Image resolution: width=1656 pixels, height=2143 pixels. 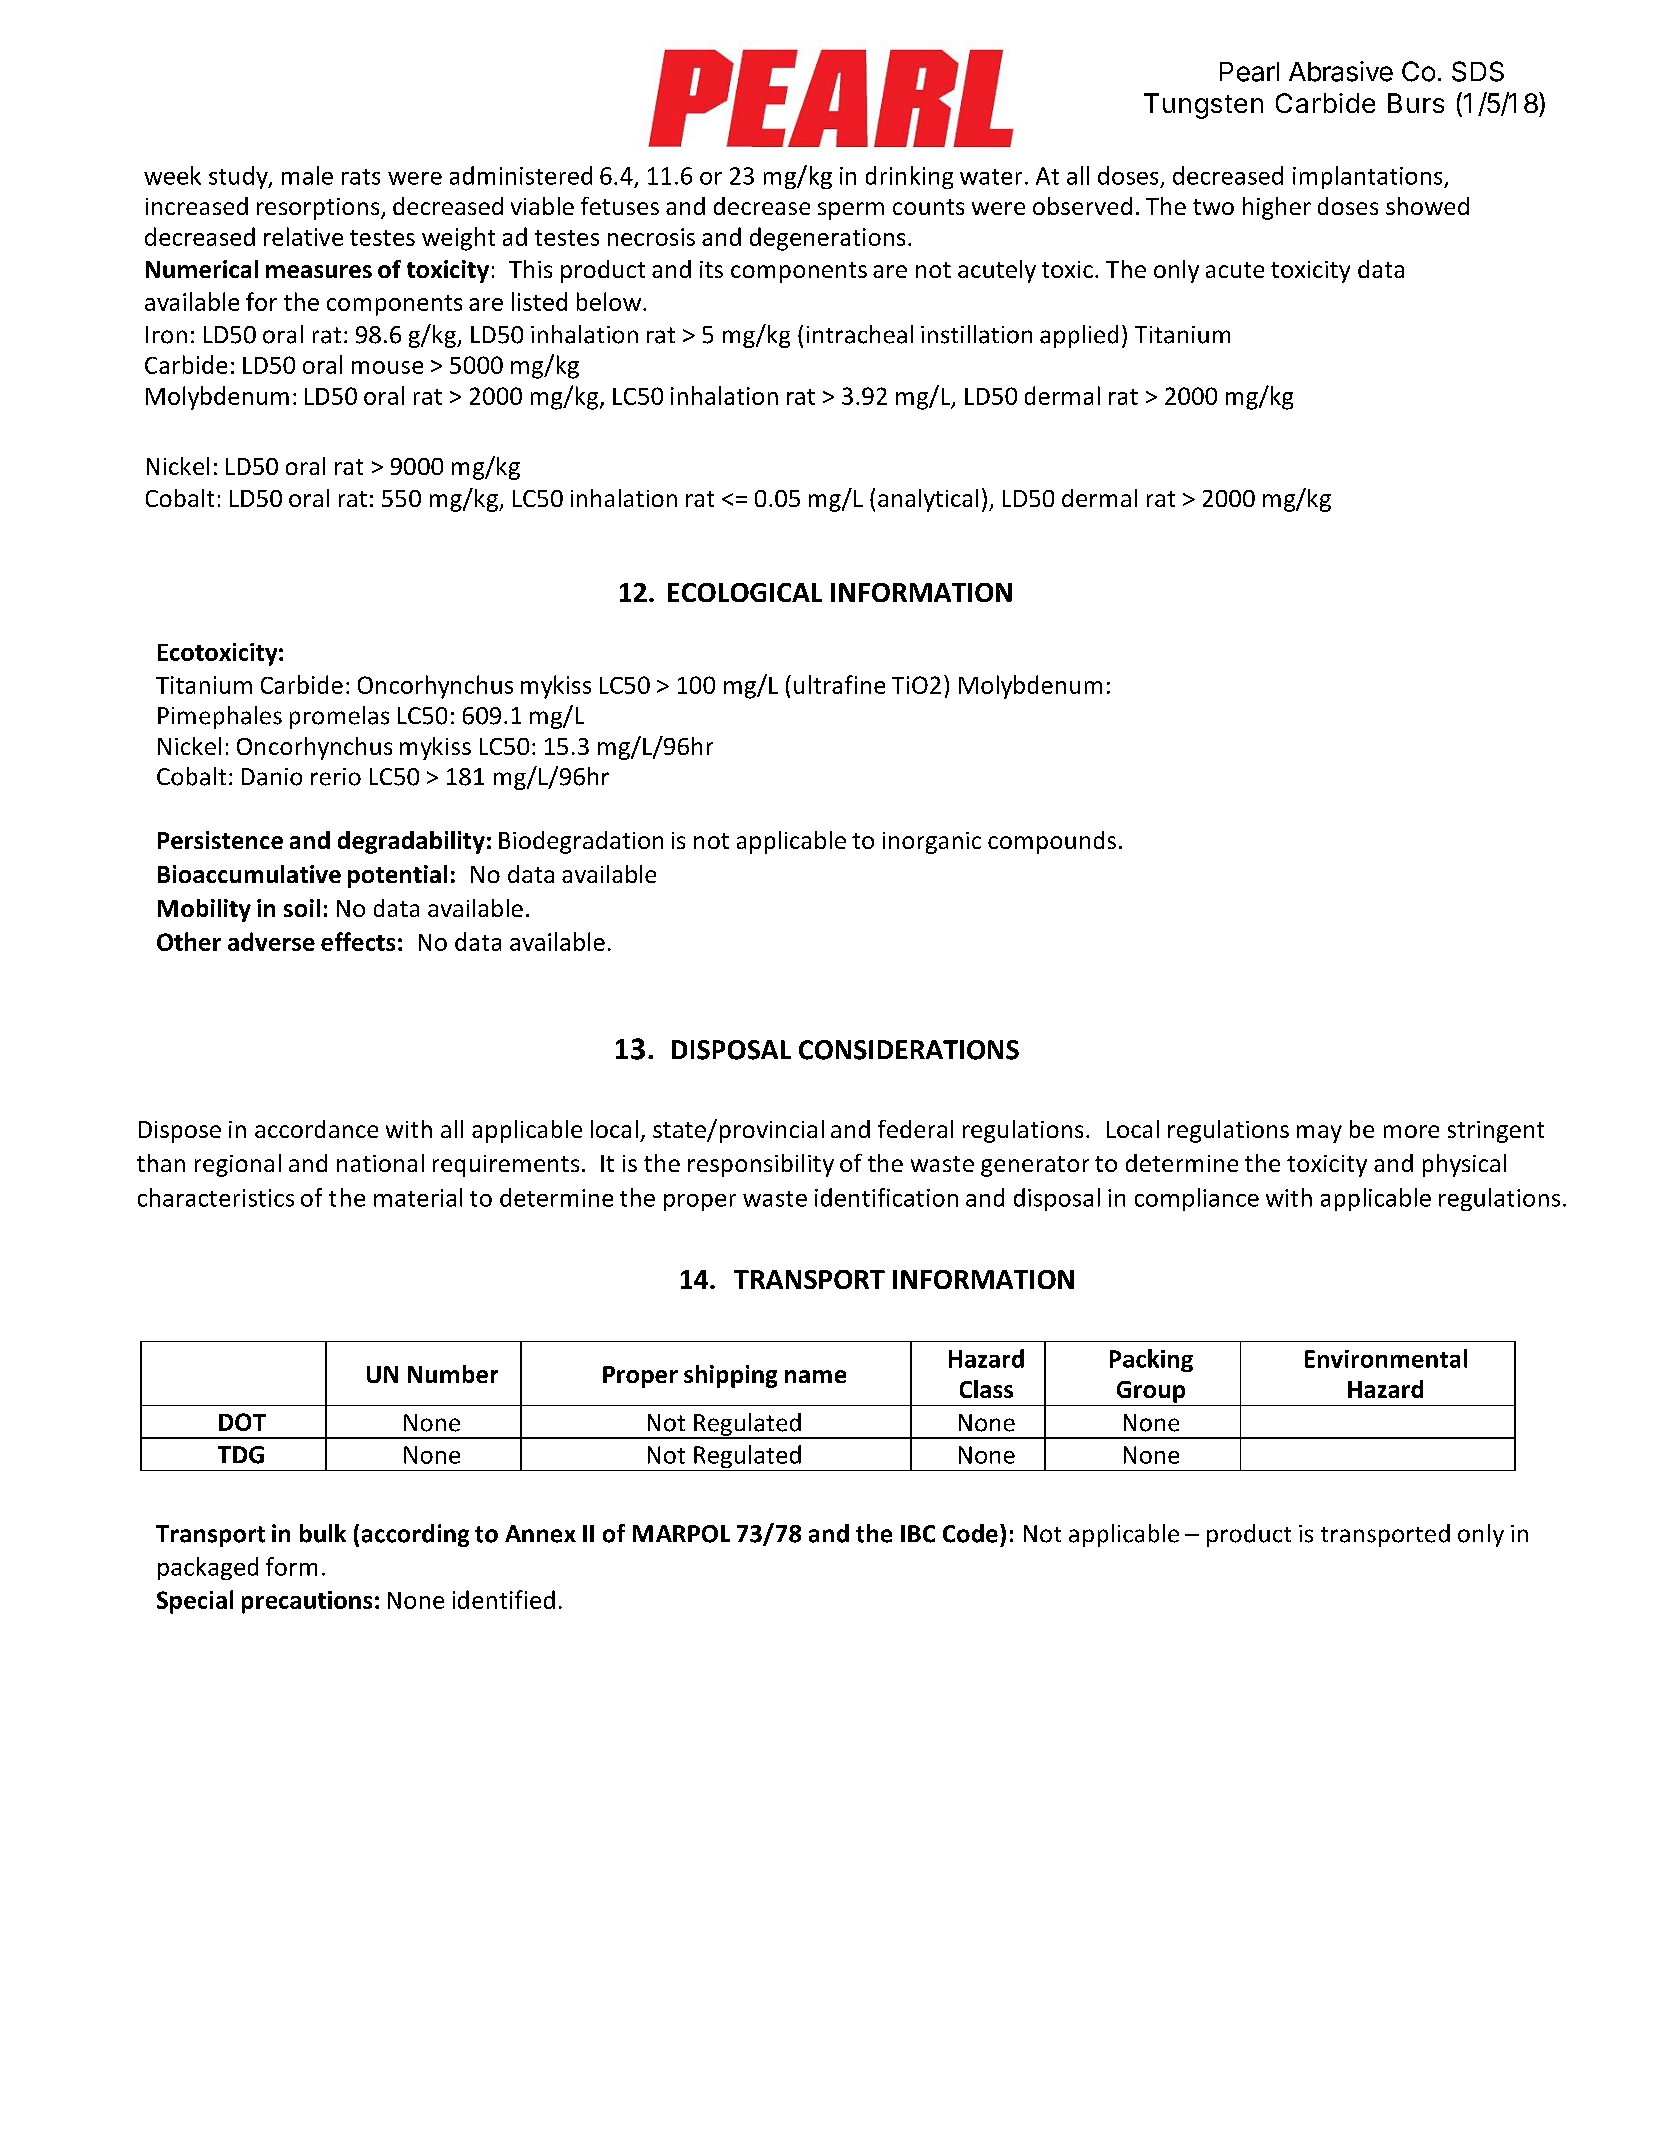 I want to click on male, so click(x=307, y=175).
